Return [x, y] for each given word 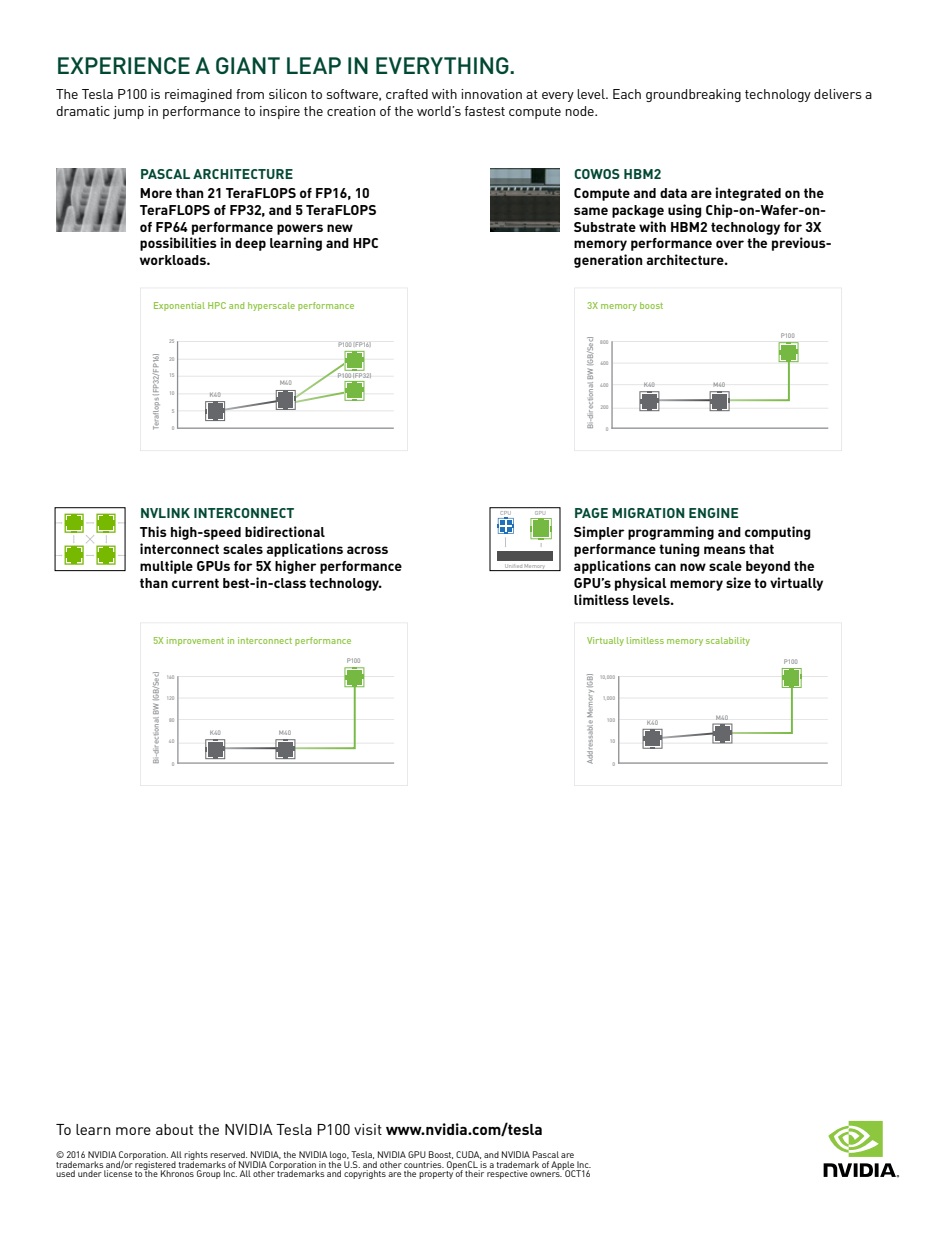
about [174, 1129]
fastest [485, 111]
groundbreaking [693, 95]
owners [546, 1174]
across [367, 550]
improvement [195, 641]
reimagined [198, 95]
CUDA [468, 1155]
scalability [728, 641]
